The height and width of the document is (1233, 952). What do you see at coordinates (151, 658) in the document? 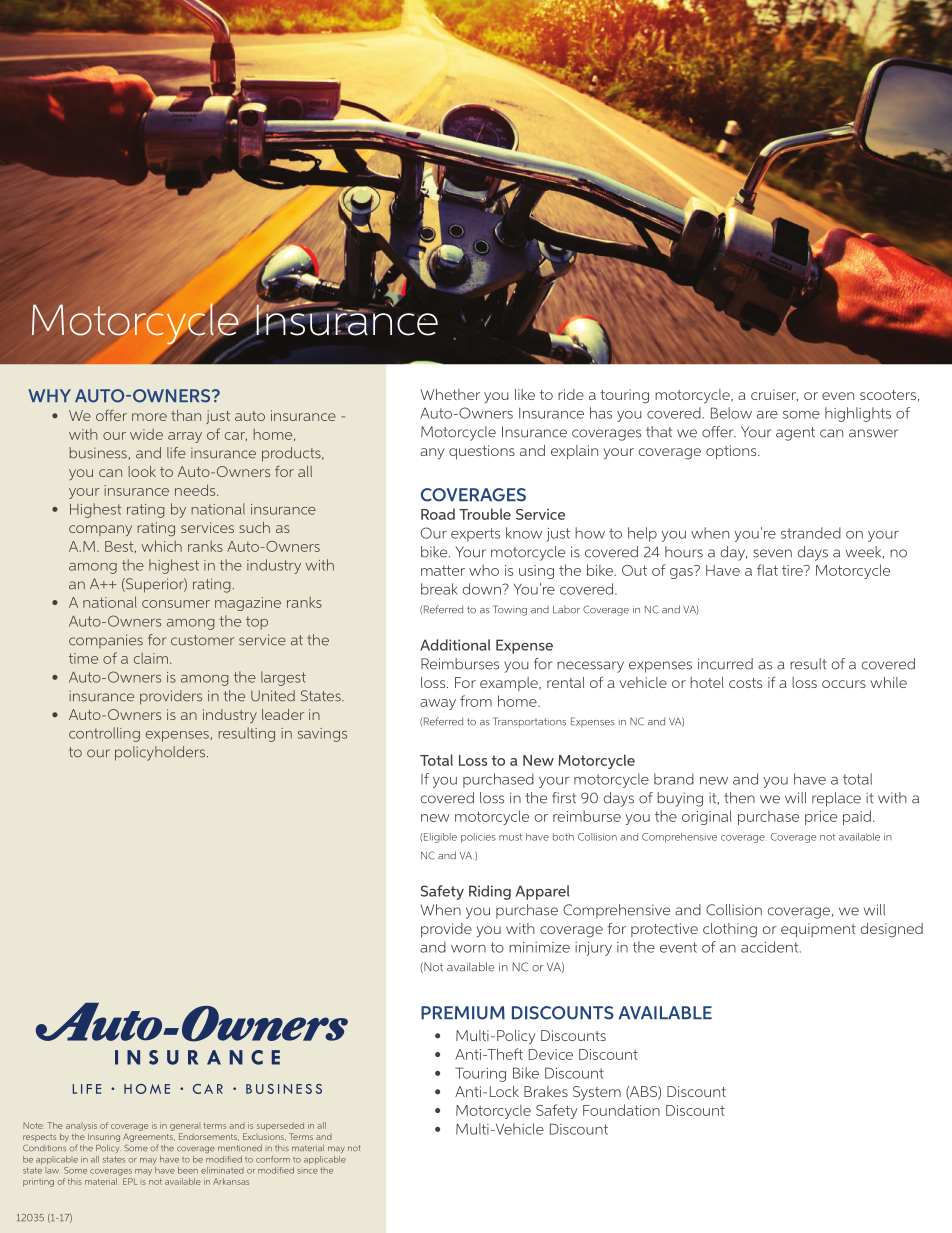
I see `claim` at bounding box center [151, 658].
